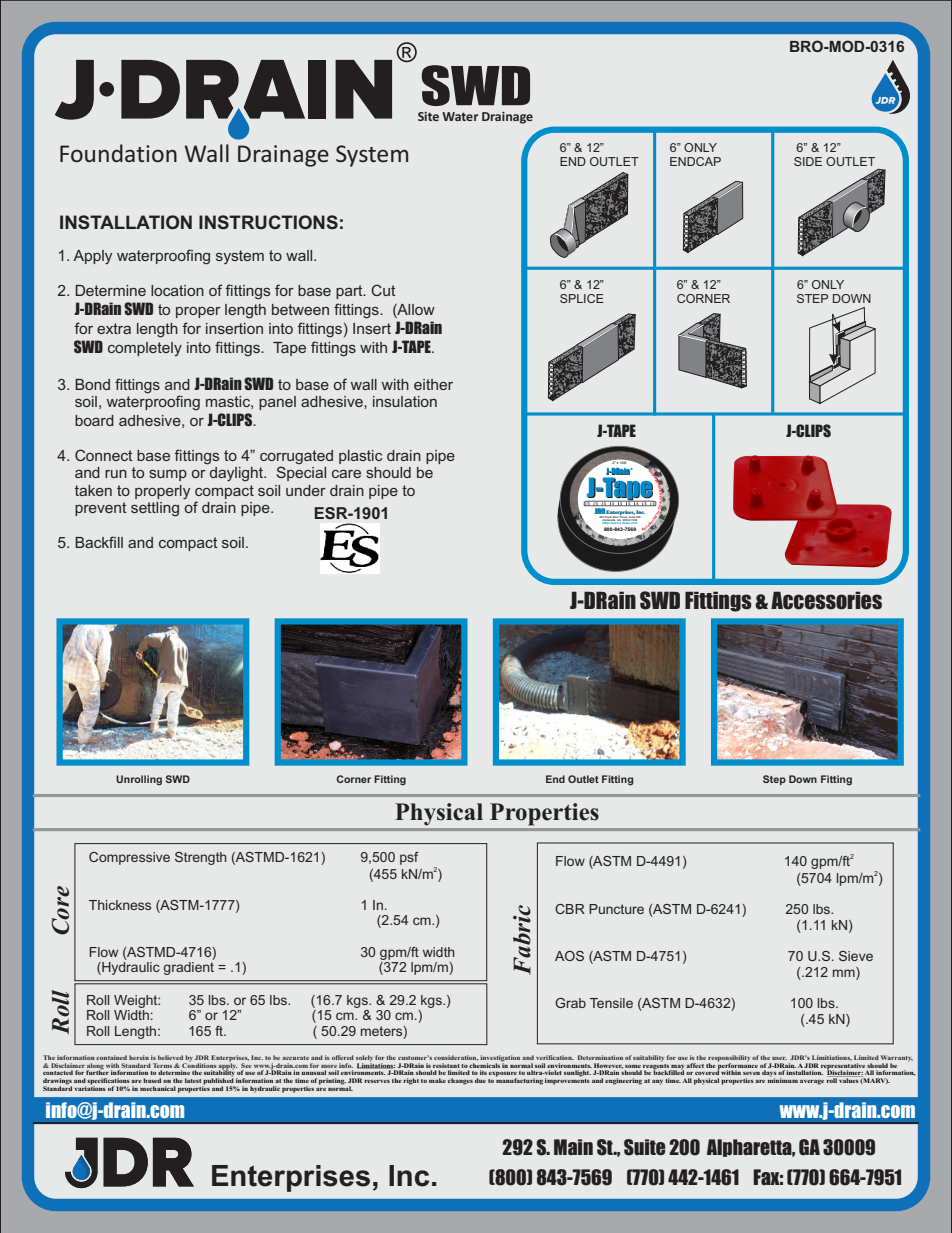  What do you see at coordinates (826, 600) in the screenshot?
I see `Accessories` at bounding box center [826, 600].
